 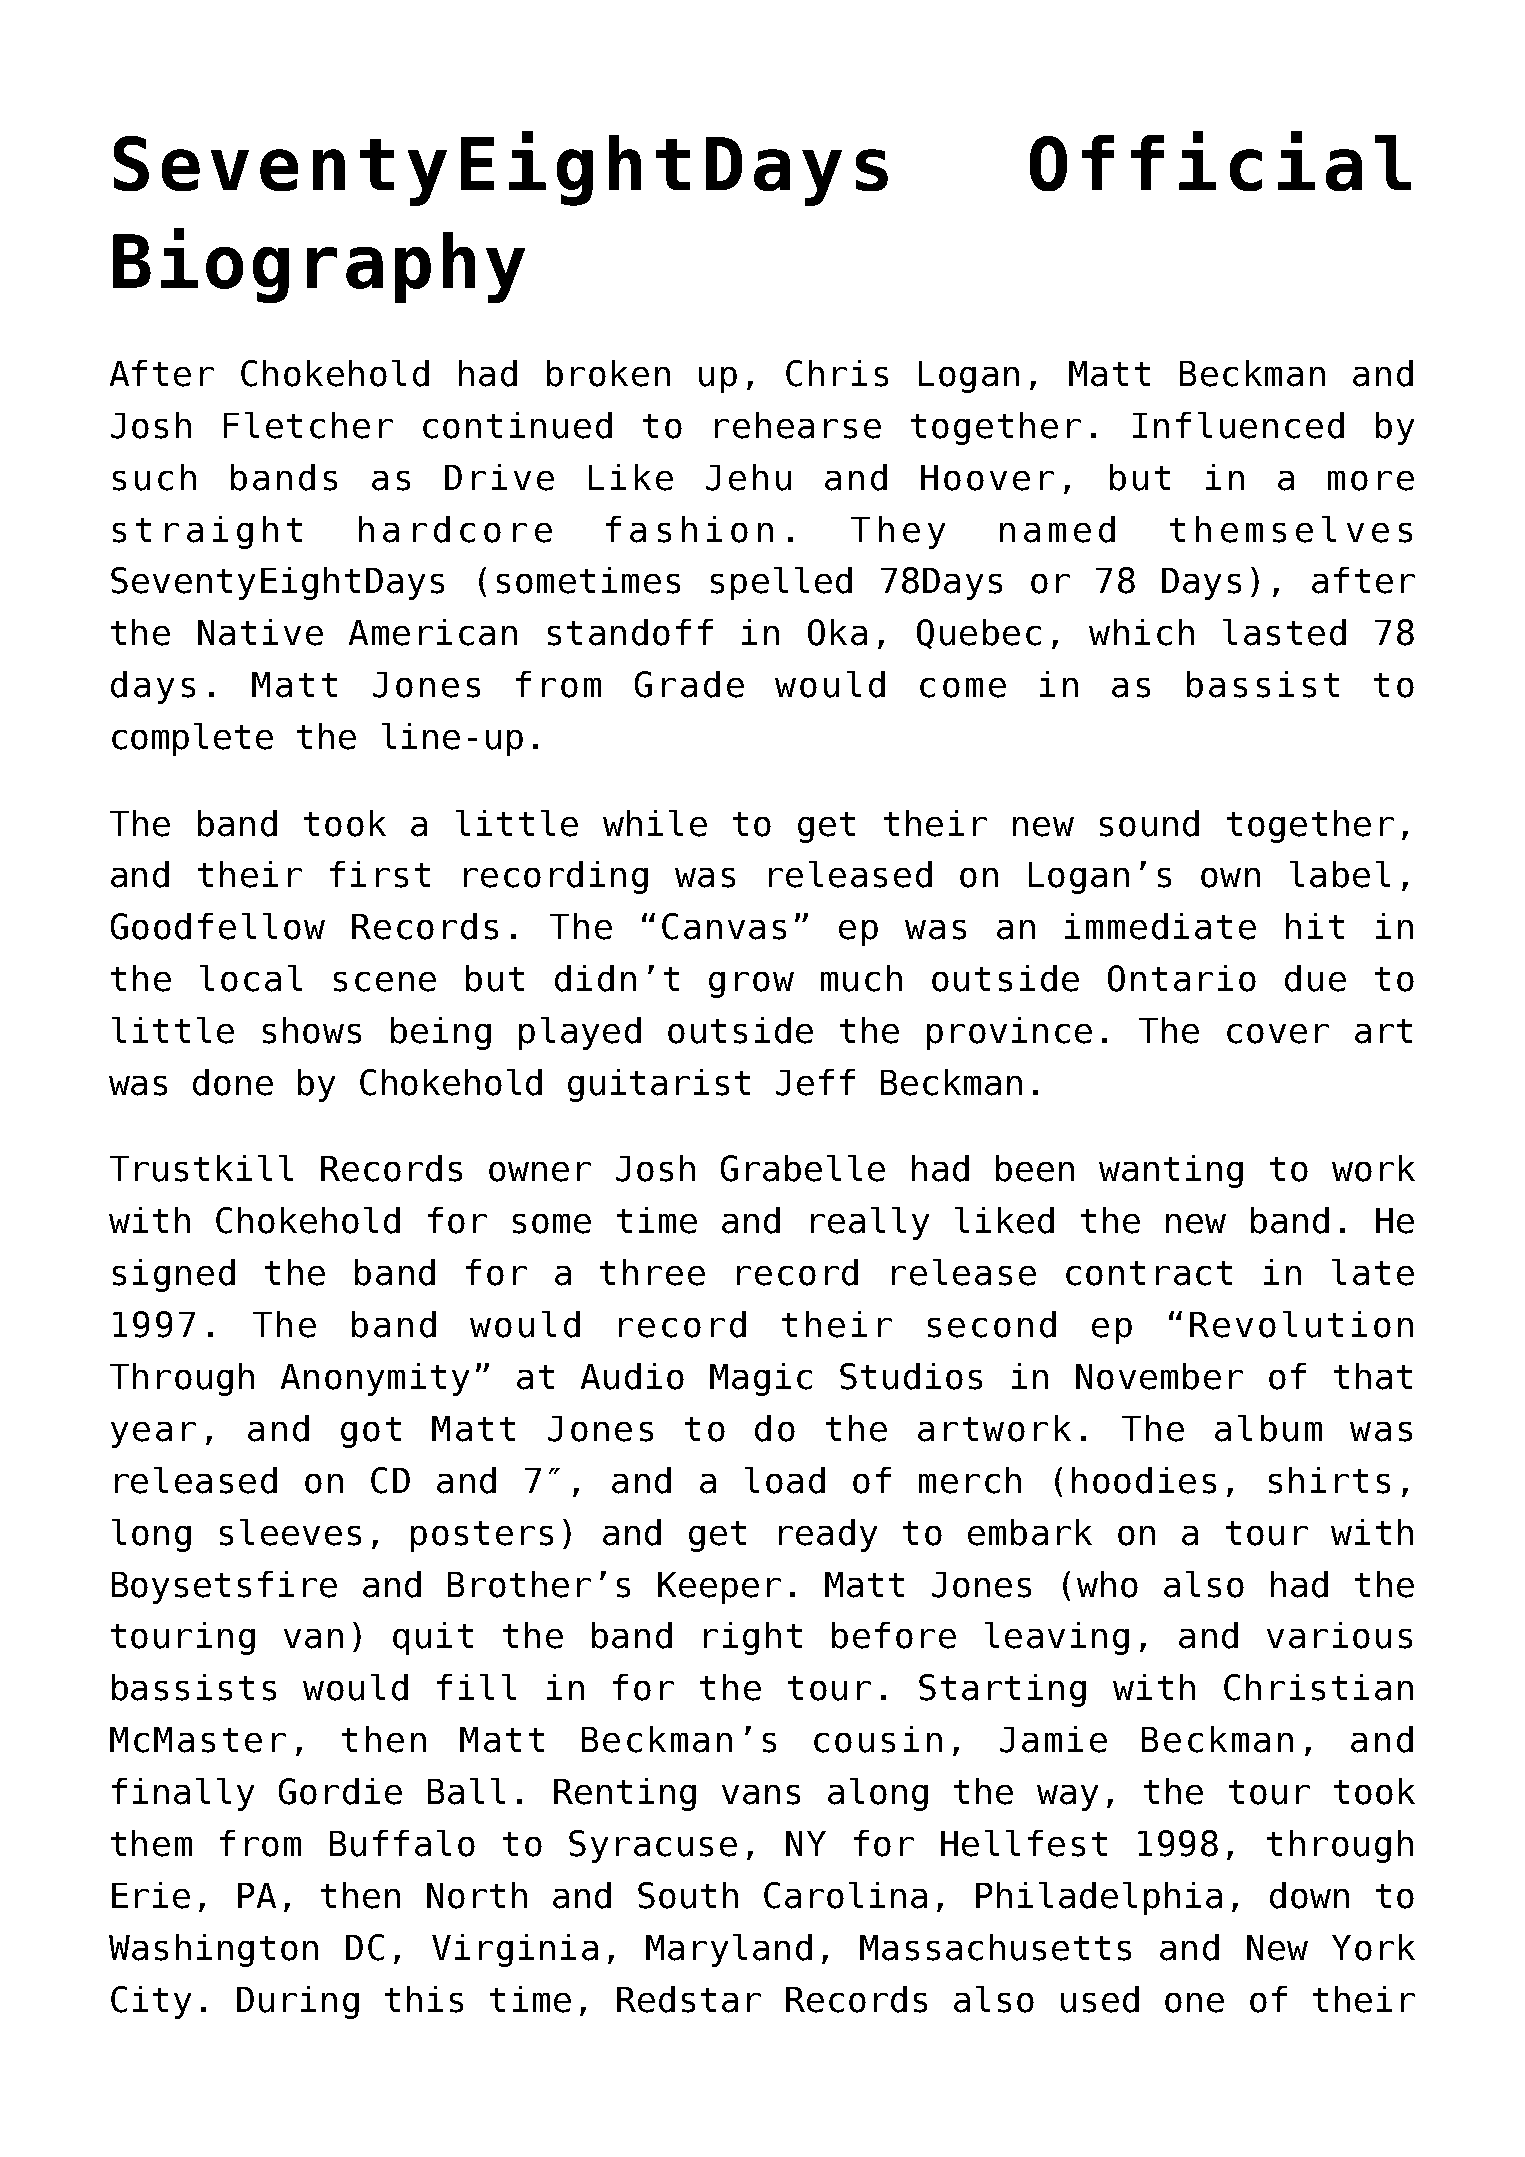 I want to click on Jeff, so click(x=815, y=1082).
